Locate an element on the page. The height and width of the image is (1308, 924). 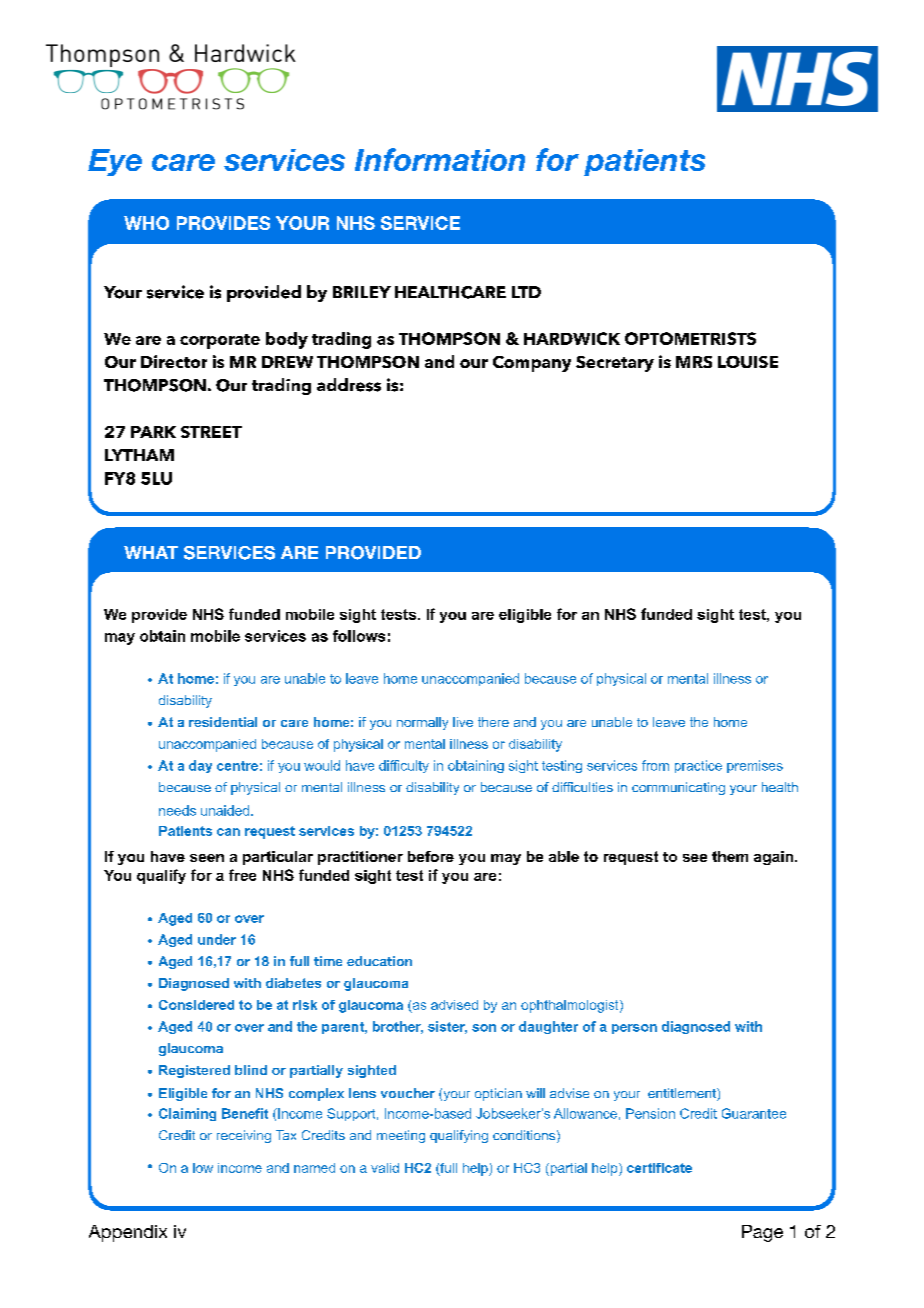
WHO is located at coordinates (146, 223).
